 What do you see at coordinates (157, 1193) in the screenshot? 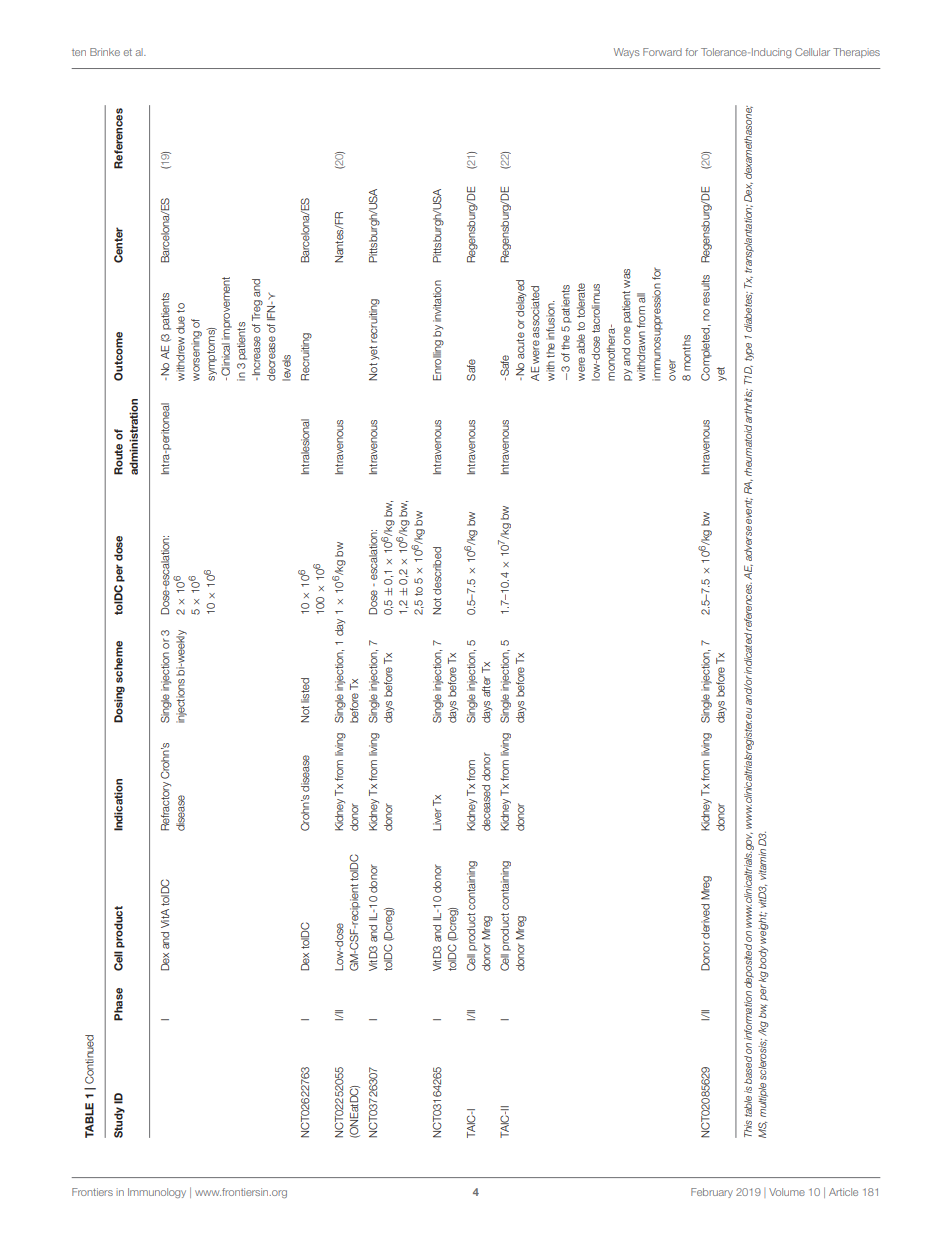
I see `Immunology` at bounding box center [157, 1193].
